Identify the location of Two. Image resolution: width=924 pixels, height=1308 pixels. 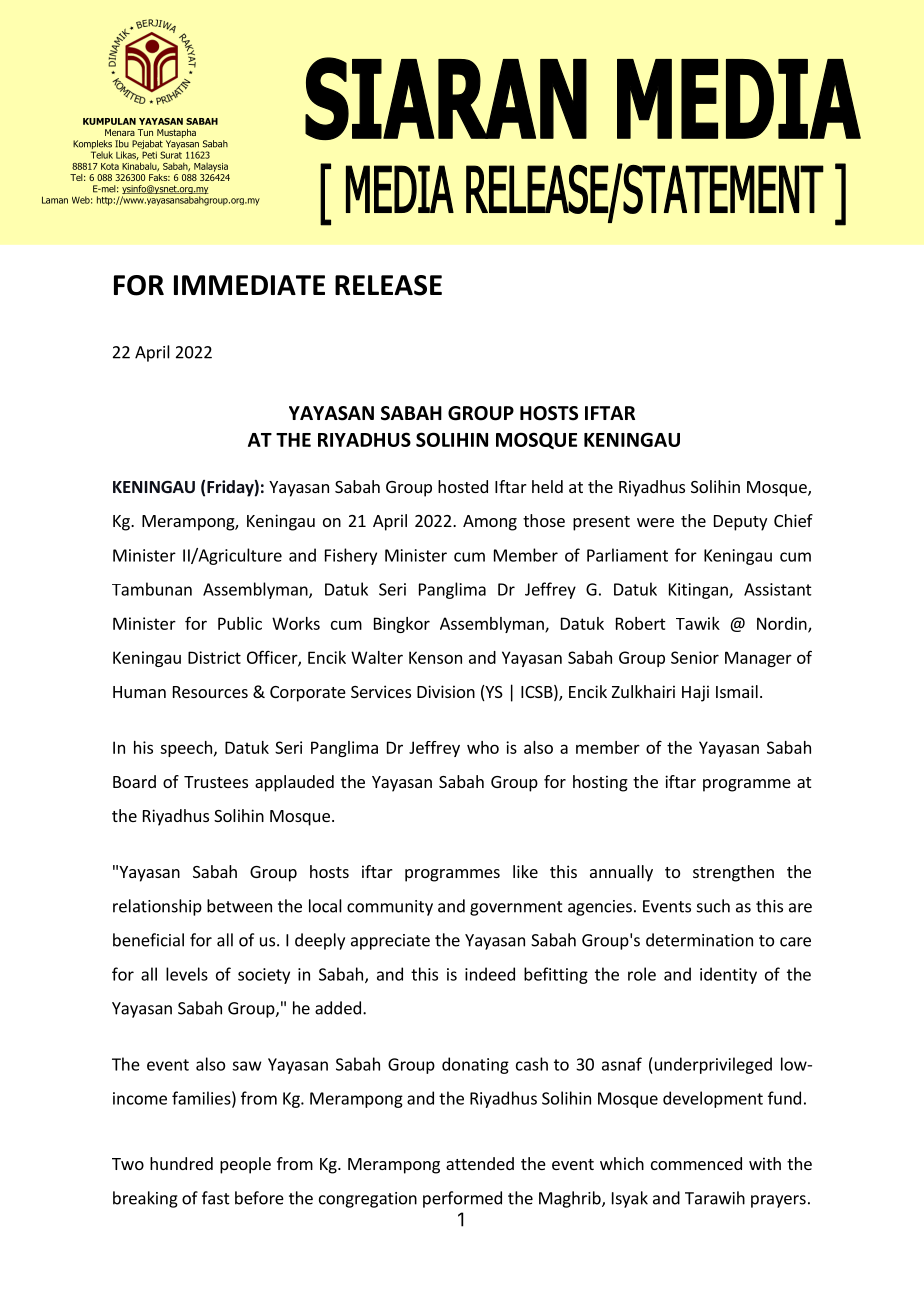
(128, 1164).
